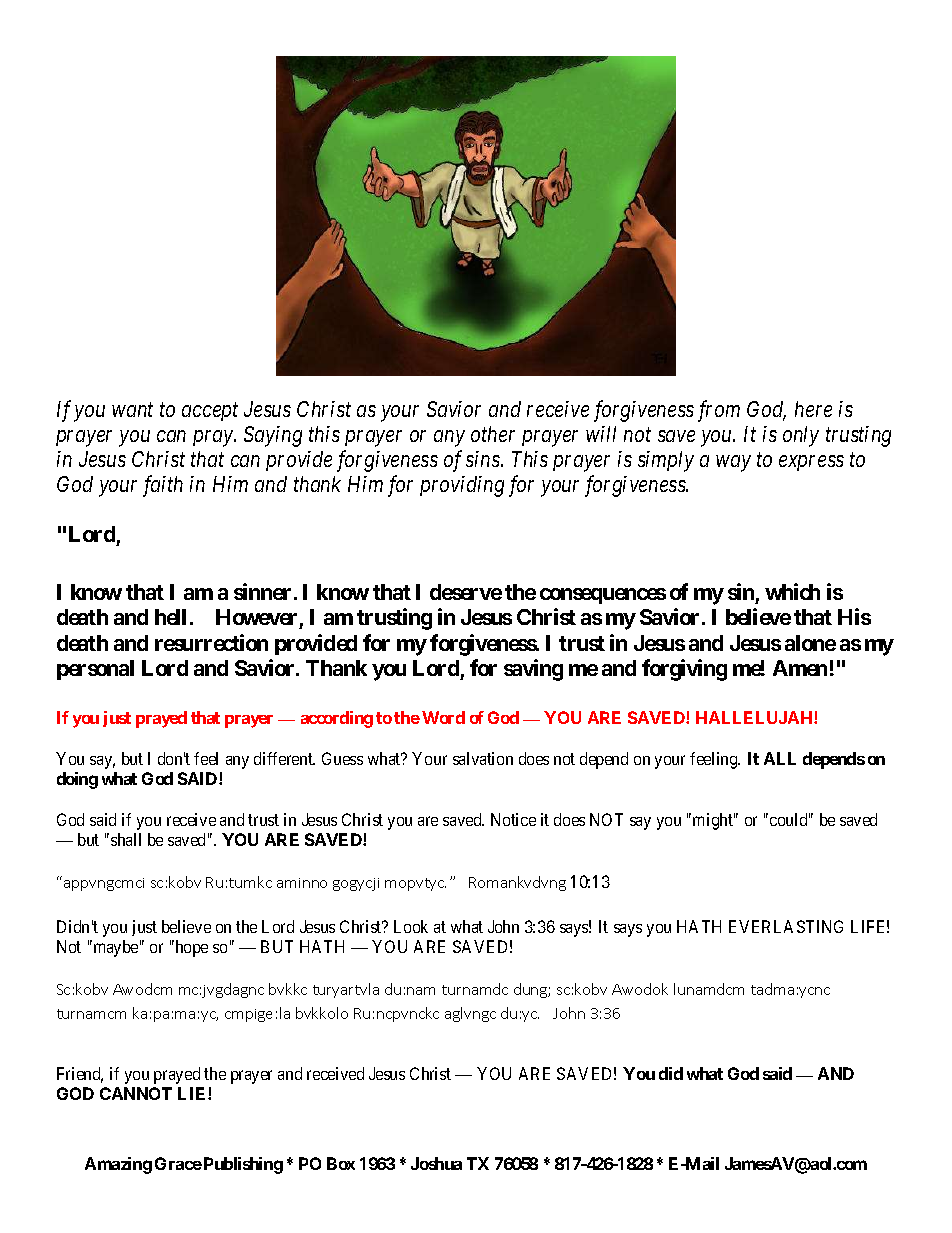 This screenshot has width=952, height=1233. What do you see at coordinates (786, 926) in the screenshot?
I see `EVERLASTING` at bounding box center [786, 926].
